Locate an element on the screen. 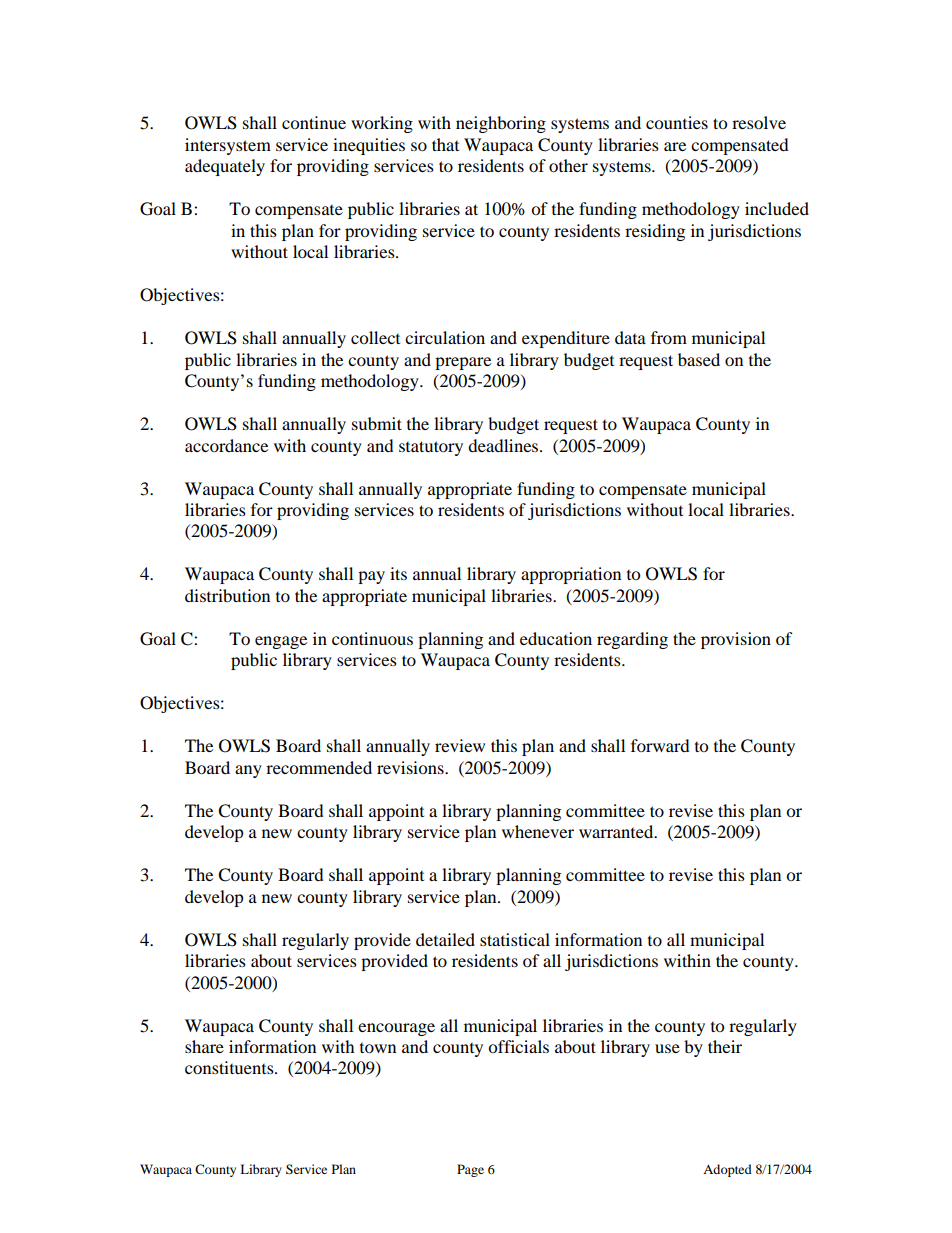 This screenshot has width=952, height=1233. neighboring is located at coordinates (501, 124).
